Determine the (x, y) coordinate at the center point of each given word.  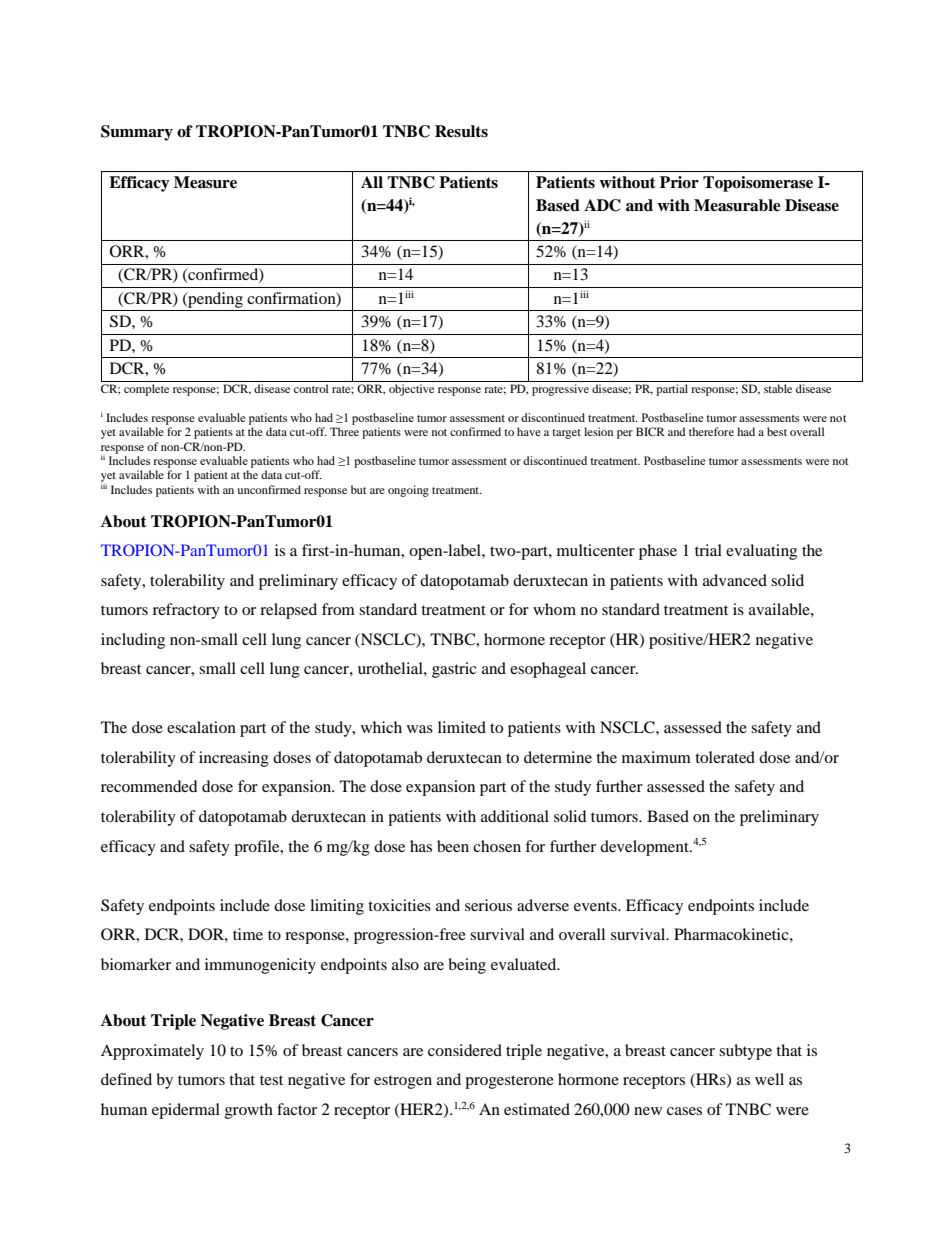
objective (411, 390)
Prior (679, 182)
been (453, 846)
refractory (186, 611)
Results (461, 131)
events (596, 906)
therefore (711, 431)
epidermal (186, 1111)
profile (258, 848)
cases (684, 1111)
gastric (454, 670)
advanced (735, 580)
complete (146, 390)
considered (465, 1050)
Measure (205, 182)
